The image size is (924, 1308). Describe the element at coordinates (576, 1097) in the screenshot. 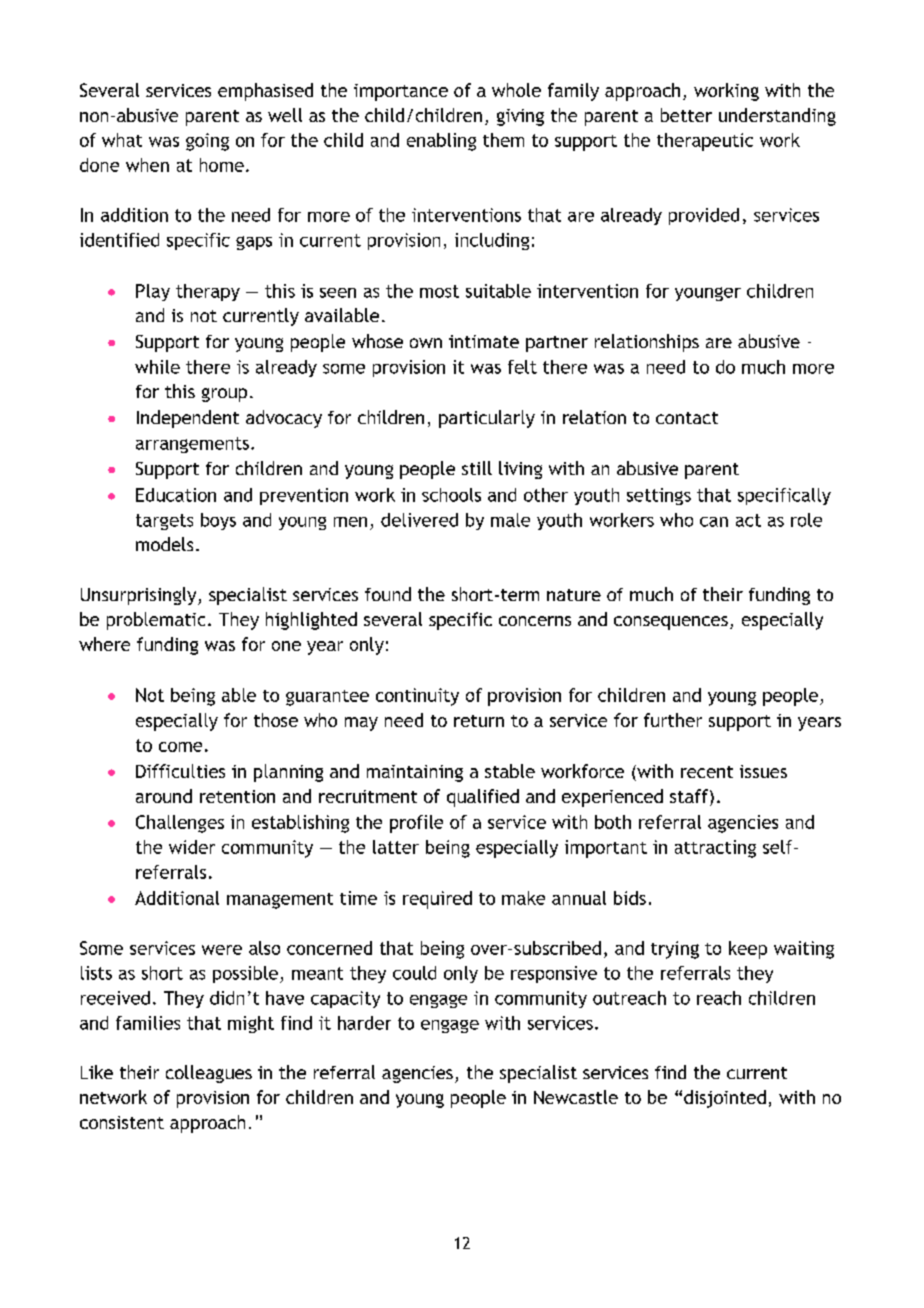

I see `Newcastle` at that location.
